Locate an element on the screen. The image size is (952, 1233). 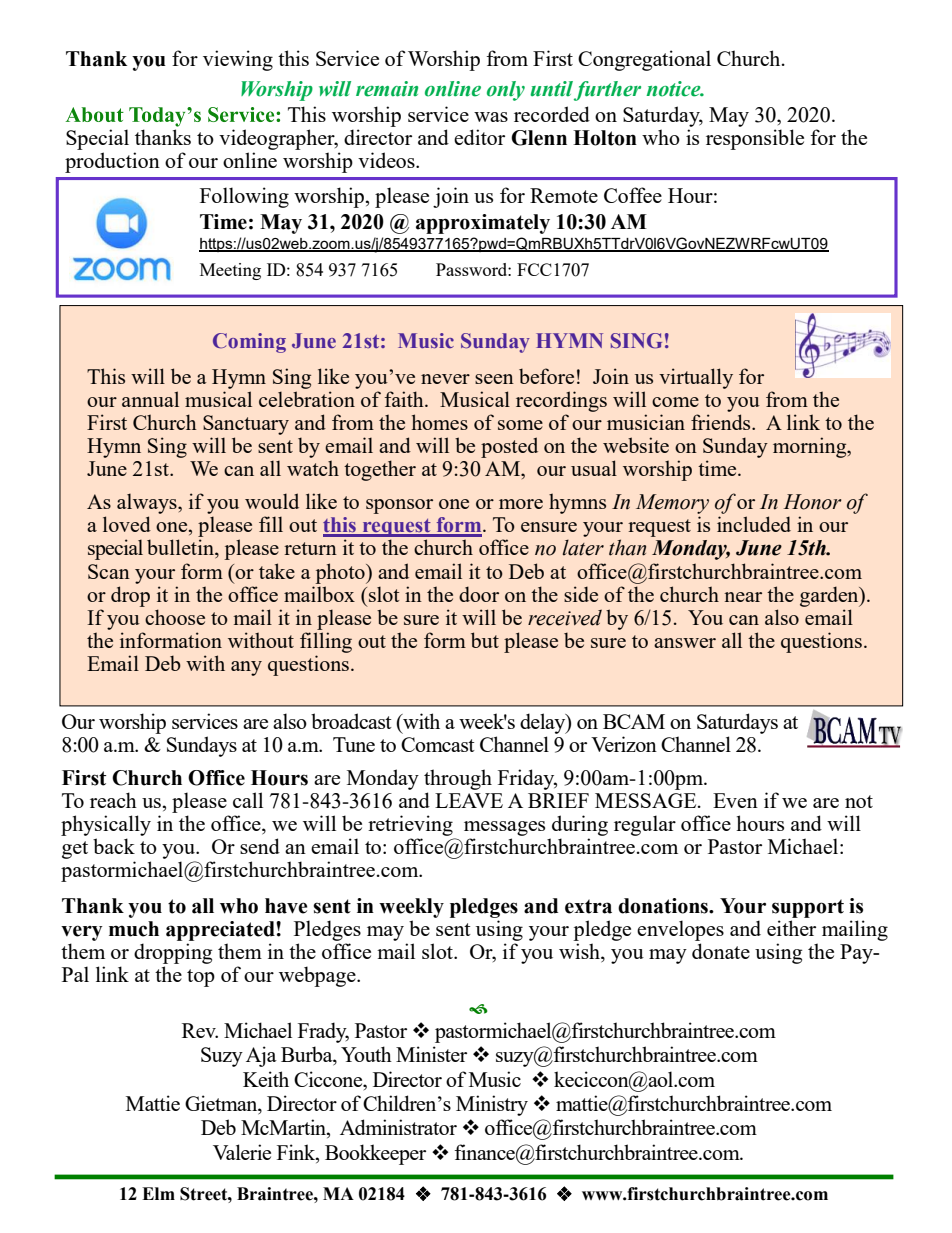
homes is located at coordinates (440, 422).
